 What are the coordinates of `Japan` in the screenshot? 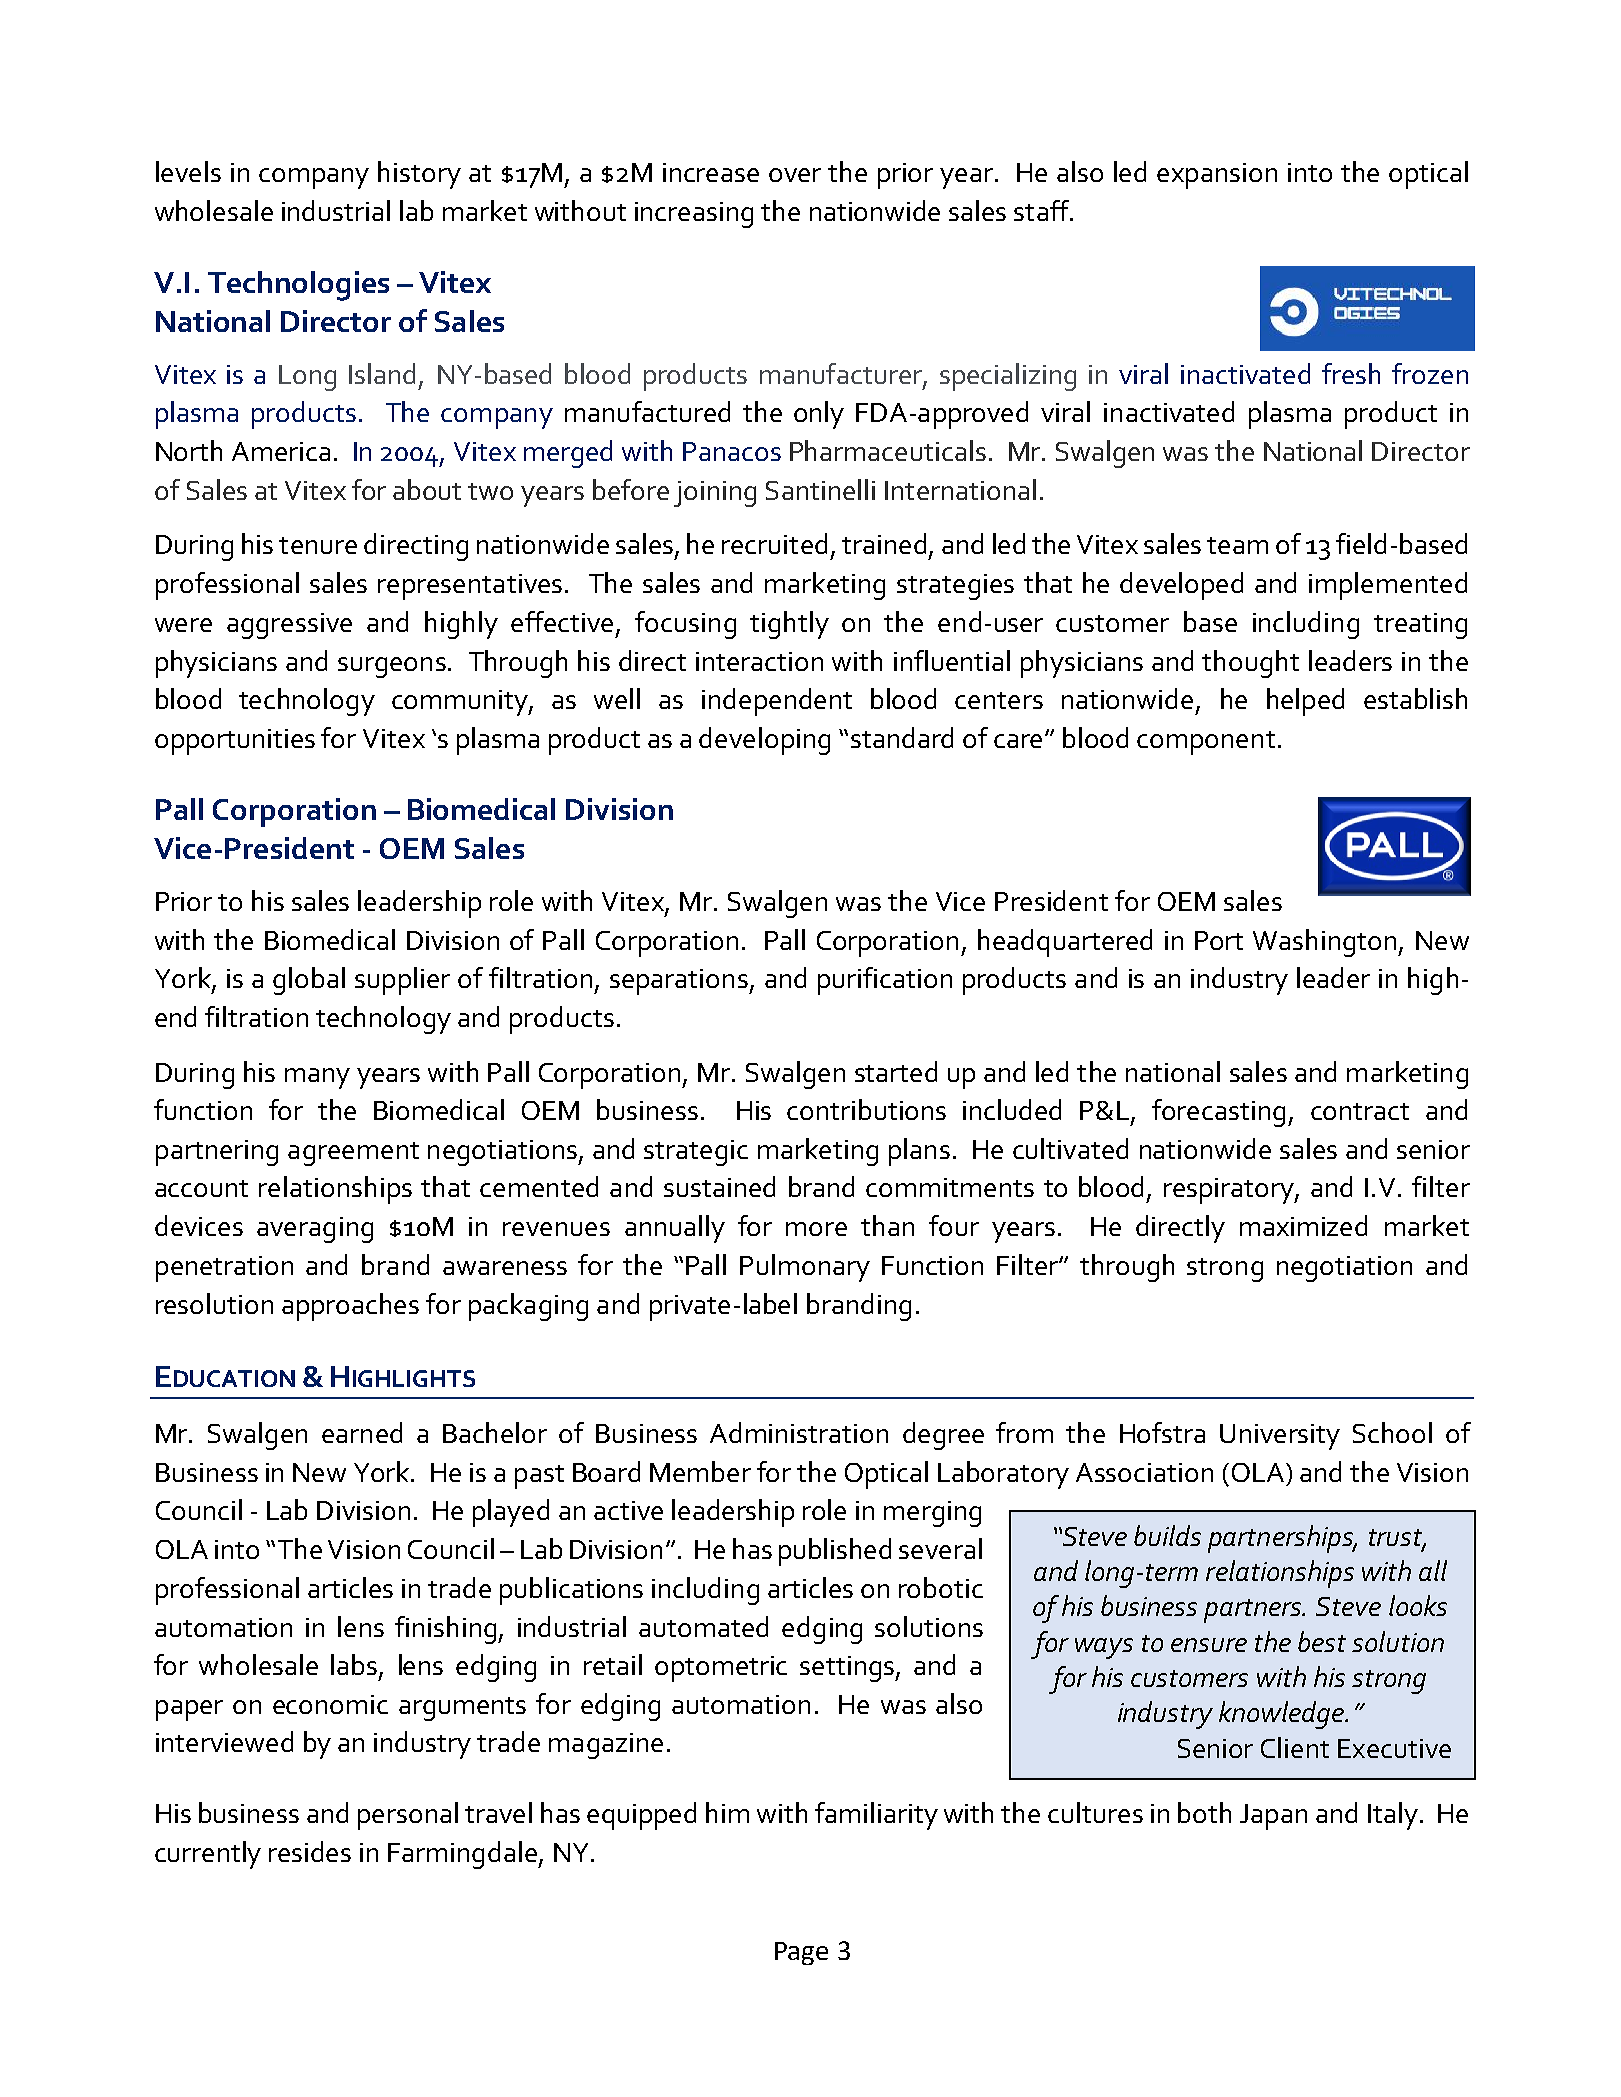 It's located at (1273, 1817).
